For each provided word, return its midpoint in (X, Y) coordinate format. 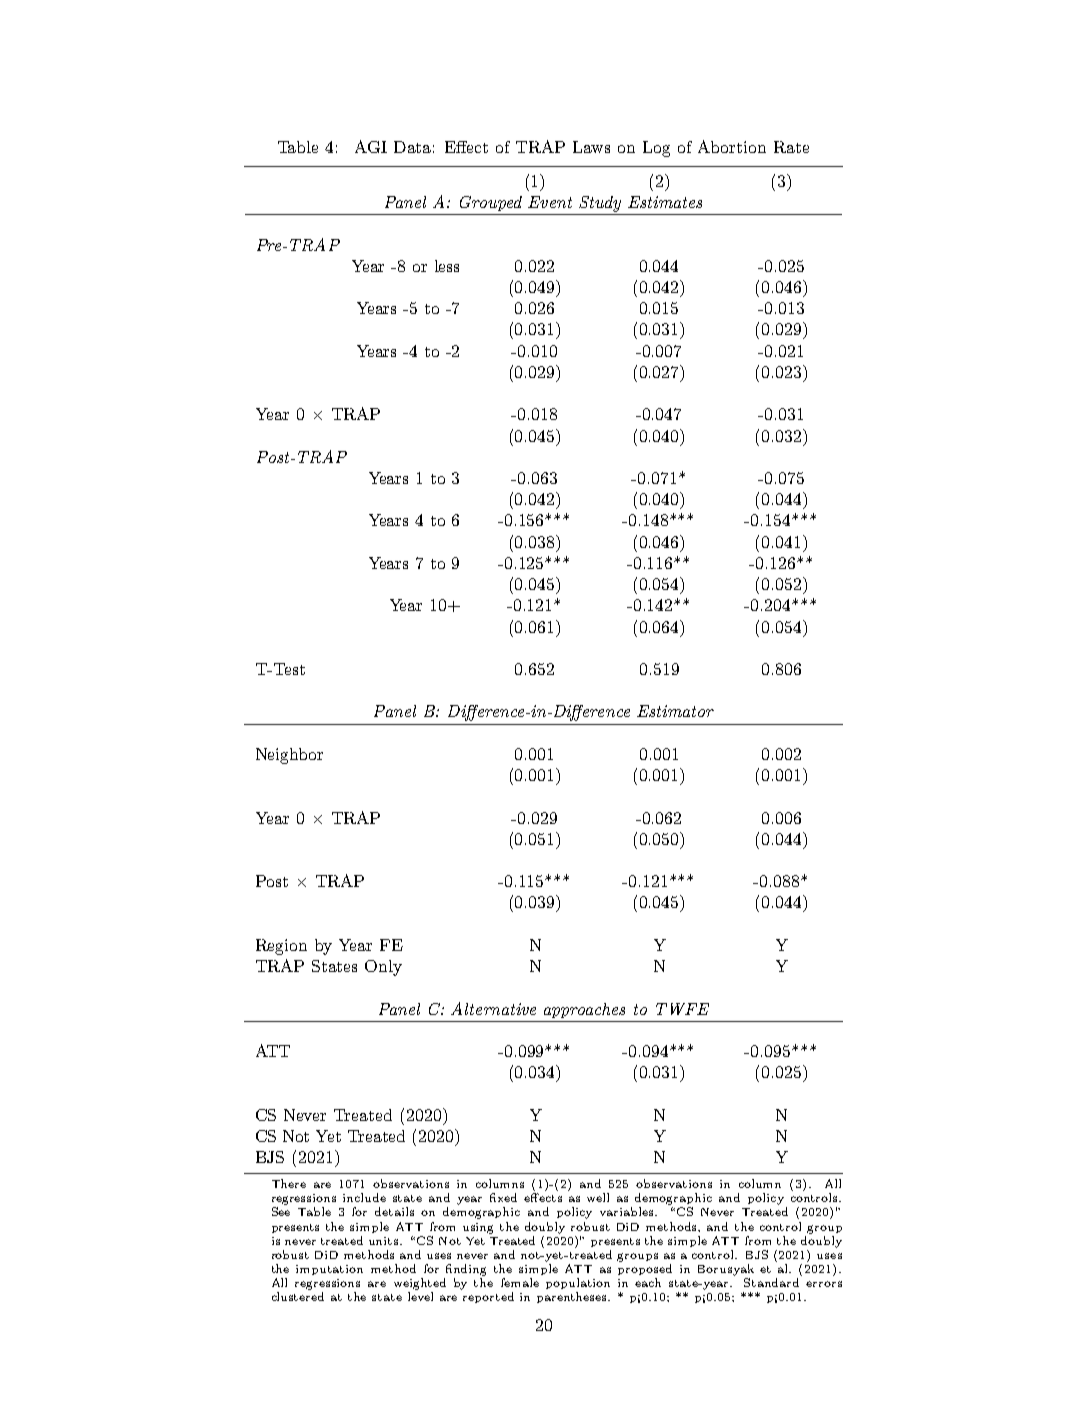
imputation (329, 1270)
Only (383, 968)
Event (550, 202)
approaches (584, 1010)
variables (628, 1211)
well (598, 1197)
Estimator (675, 711)
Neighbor (289, 756)
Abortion (732, 146)
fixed (503, 1197)
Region (281, 947)
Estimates (665, 202)
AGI (371, 146)
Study (600, 204)
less (447, 266)
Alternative (493, 1008)
